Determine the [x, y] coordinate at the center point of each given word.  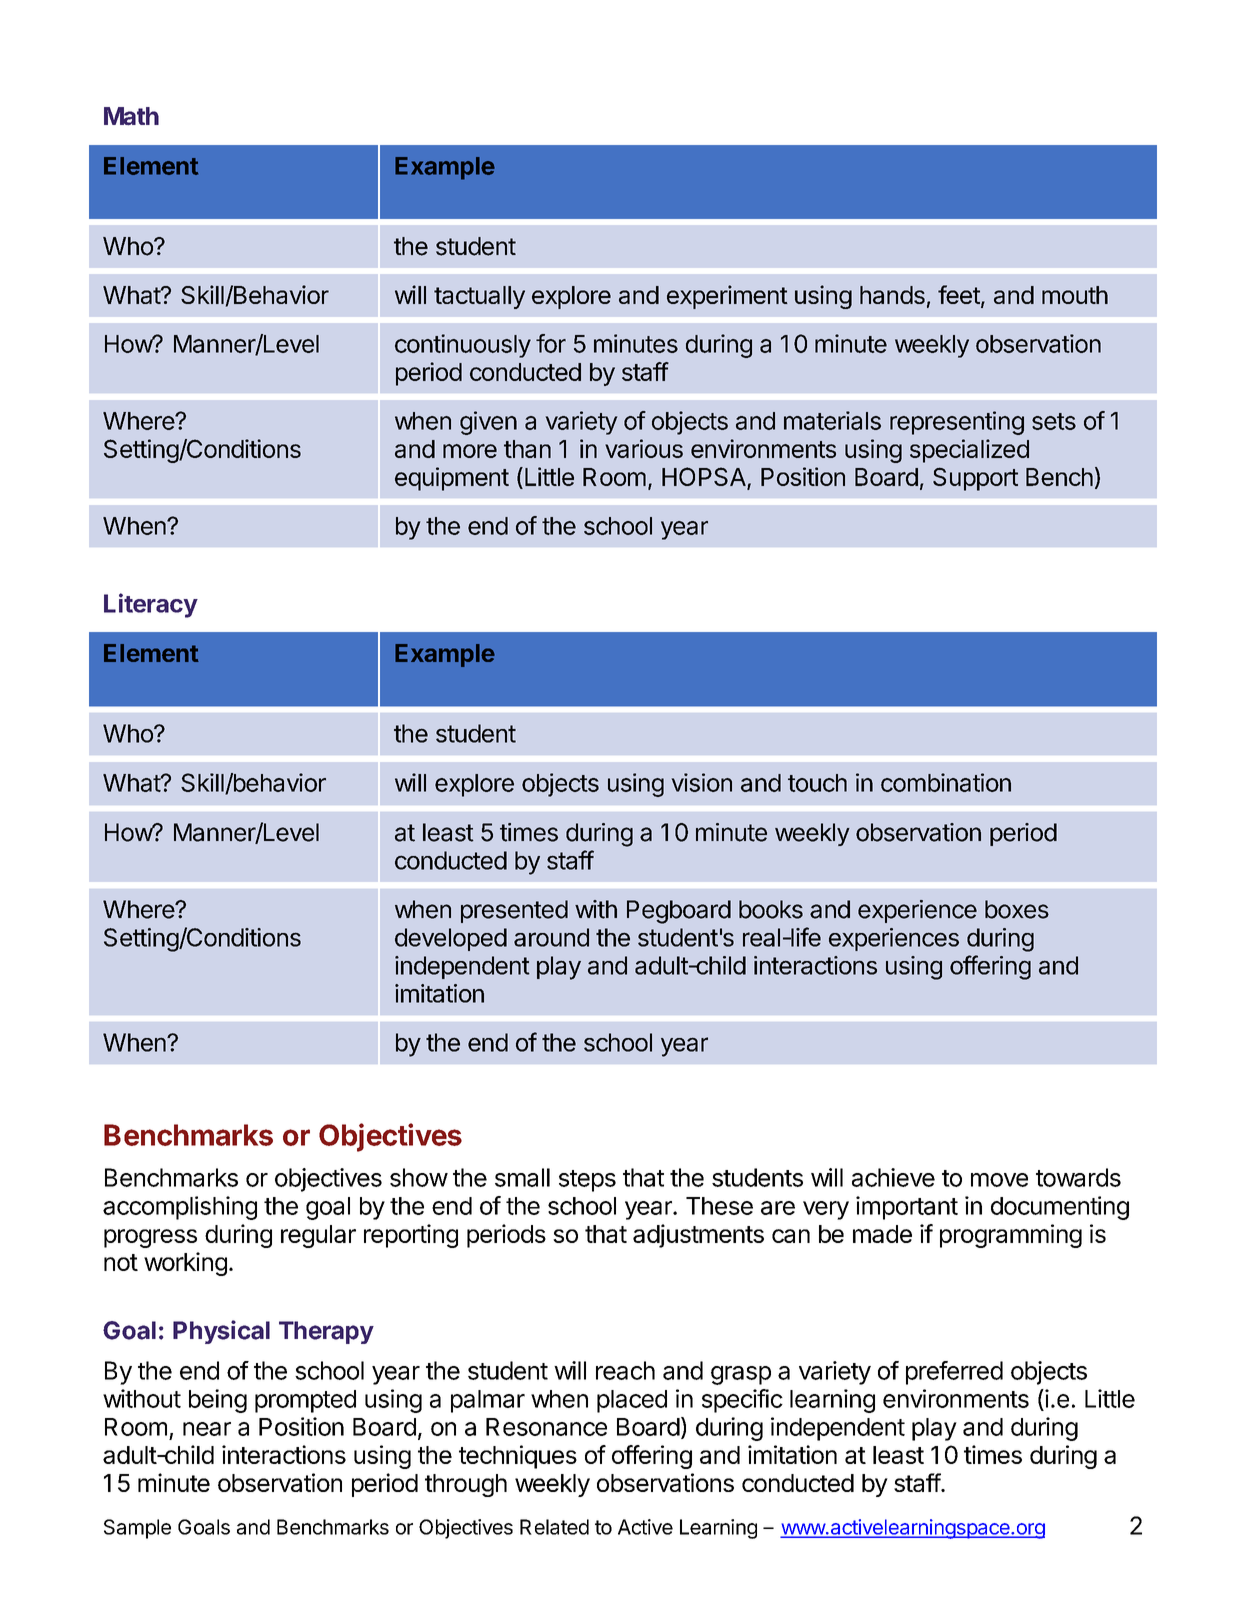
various [644, 448]
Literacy [151, 605]
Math [131, 116]
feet [959, 294]
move [999, 1180]
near [207, 1429]
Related [554, 1527]
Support [975, 479]
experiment [727, 297]
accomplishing [180, 1208]
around [551, 937]
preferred [954, 1373]
